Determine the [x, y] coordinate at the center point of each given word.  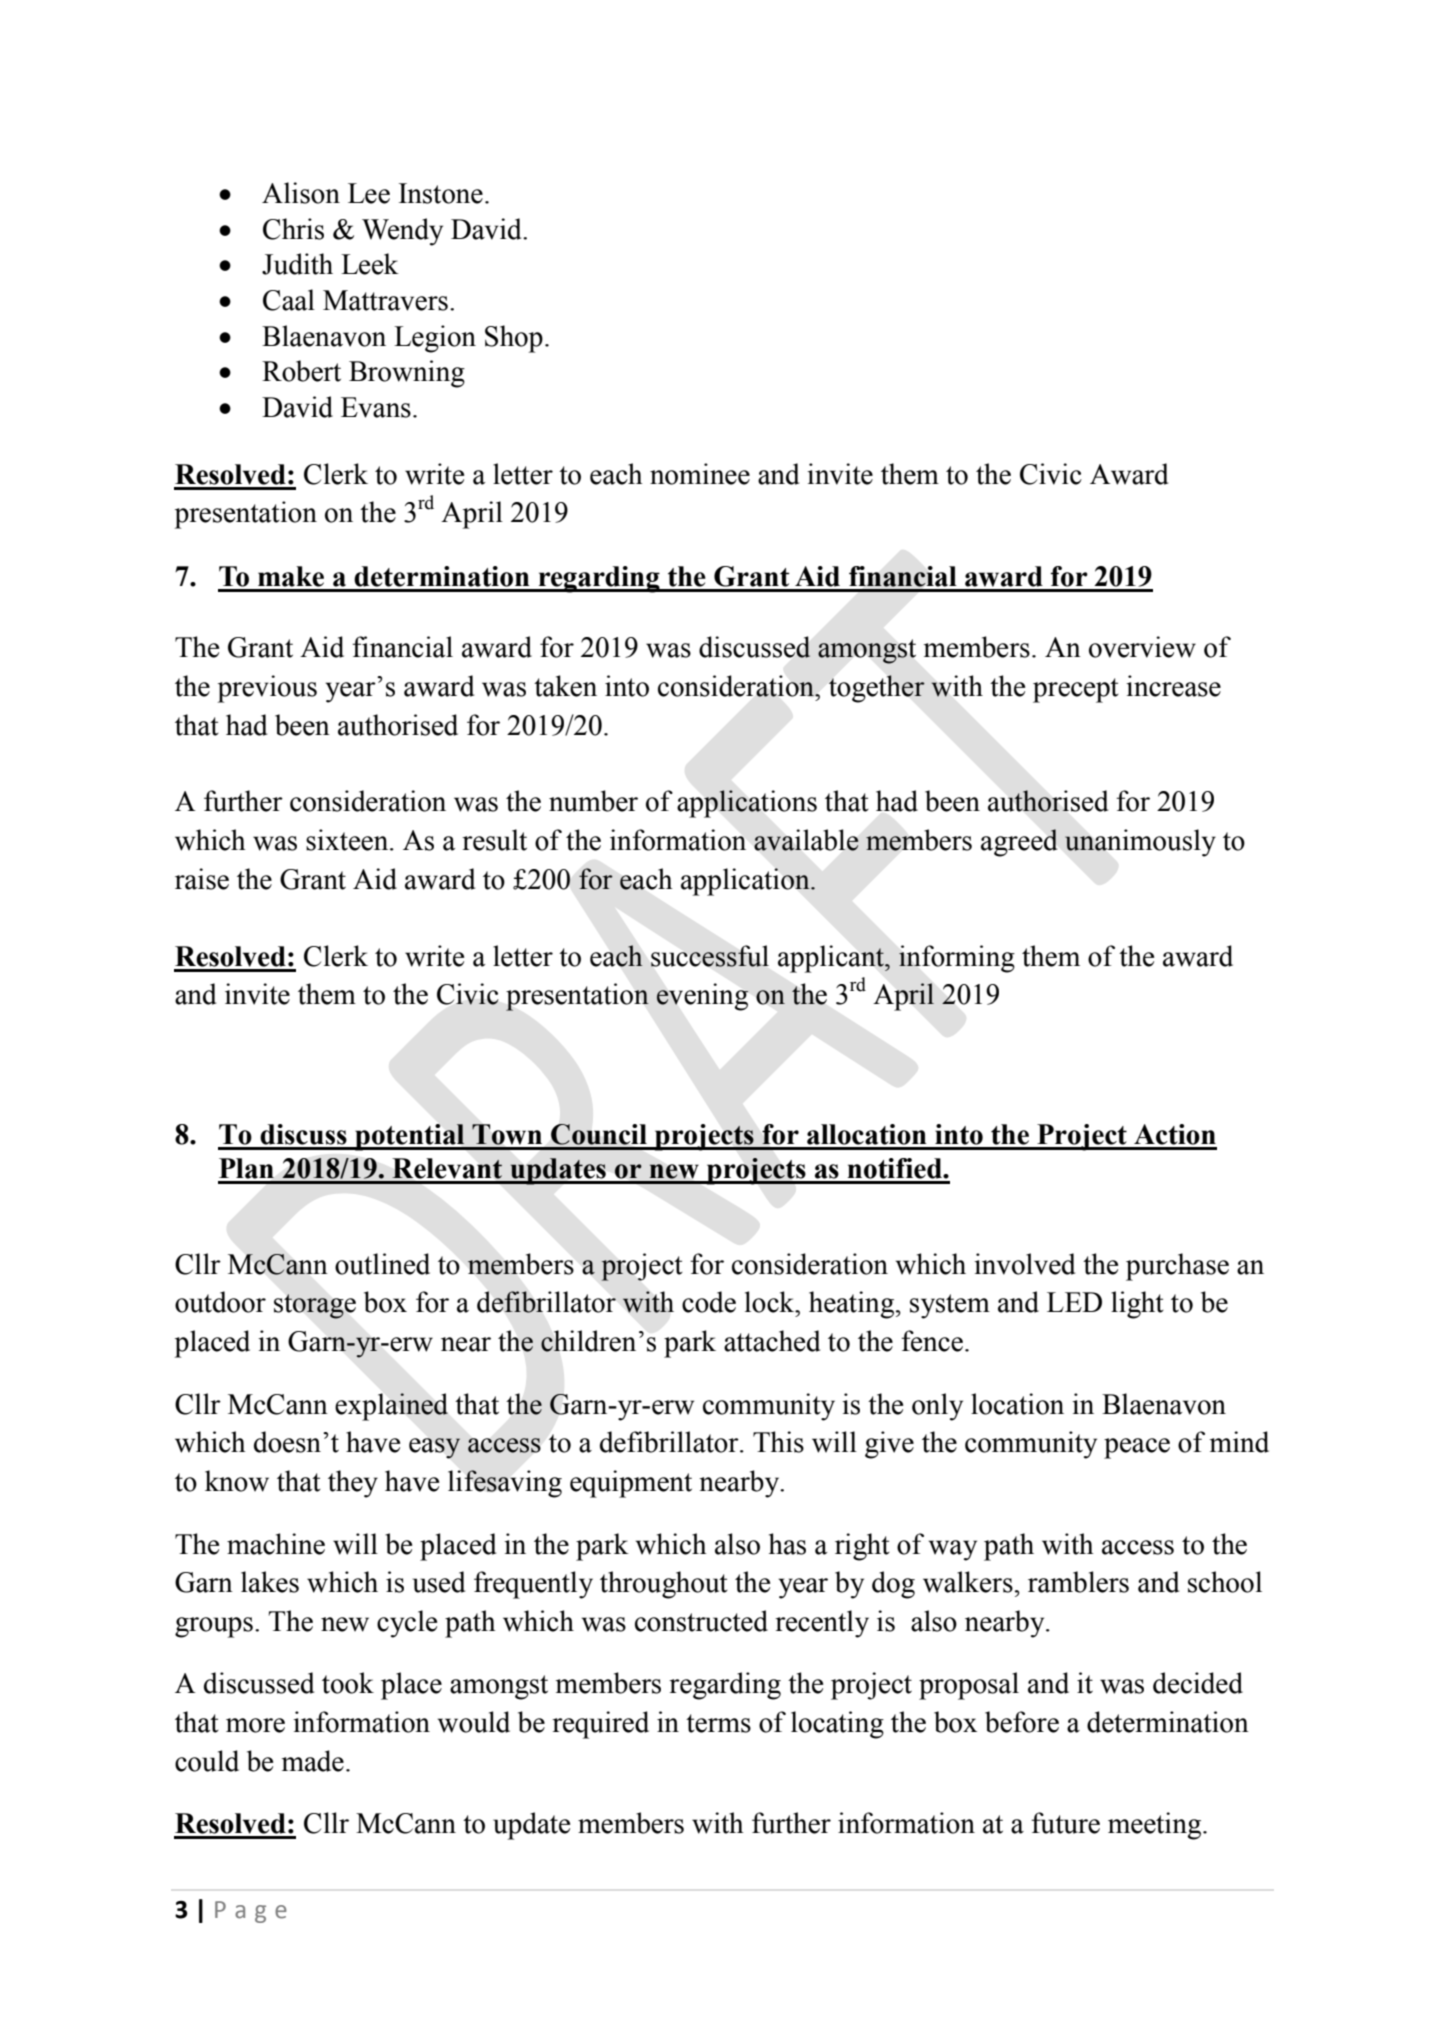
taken [565, 686]
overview [1142, 647]
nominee [700, 474]
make [291, 576]
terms [718, 1723]
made [313, 1761]
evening [702, 997]
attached [772, 1341]
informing [957, 959]
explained [391, 1407]
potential [410, 1137]
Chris [293, 229]
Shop [514, 339]
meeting [1156, 1826]
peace [1137, 1448]
